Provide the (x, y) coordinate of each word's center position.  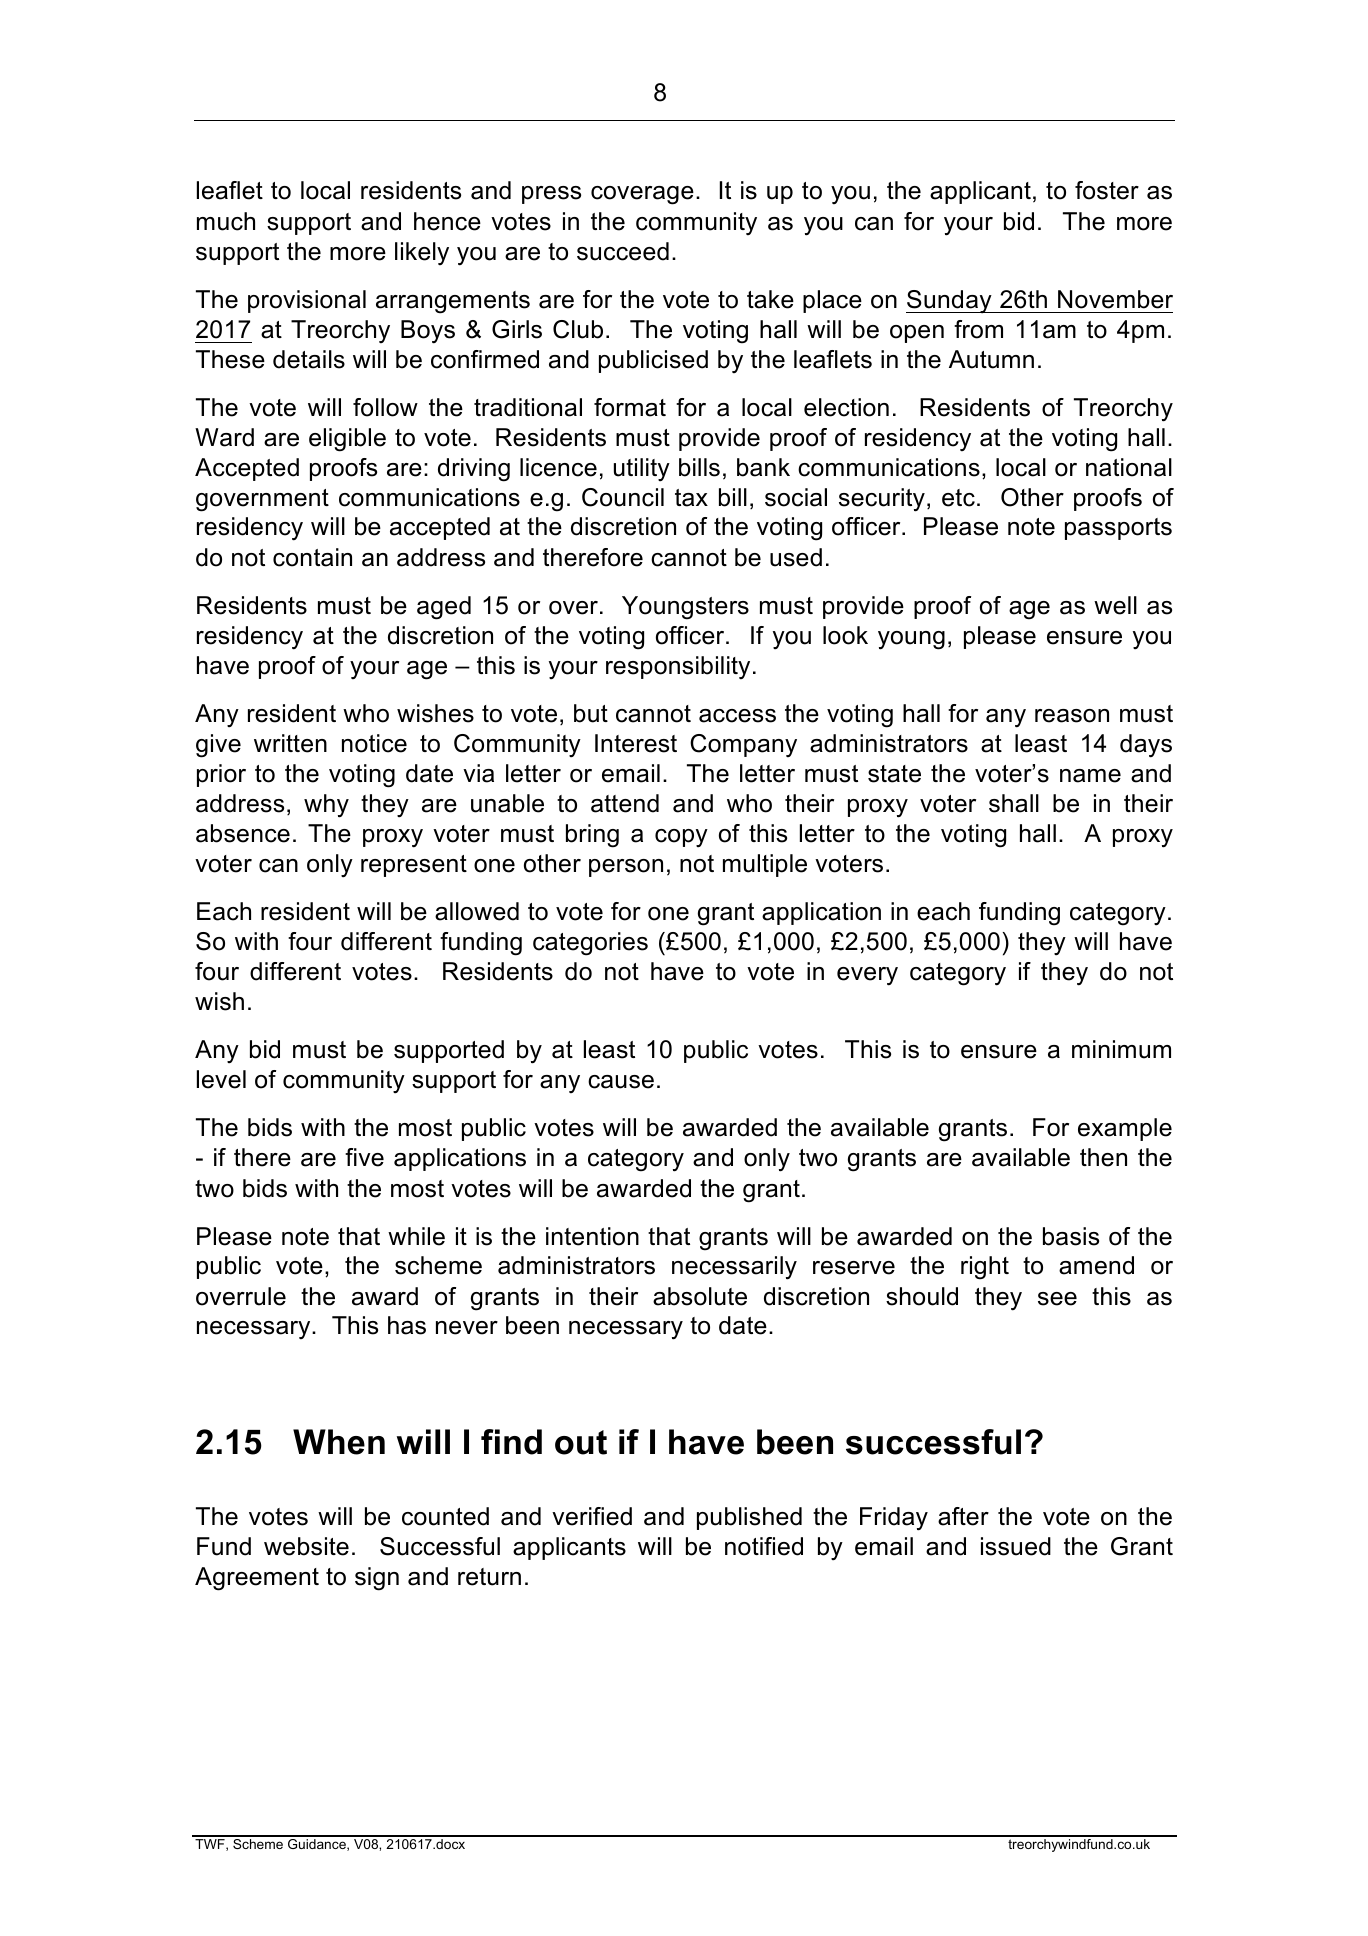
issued (1016, 1546)
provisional (307, 301)
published (749, 1518)
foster (1107, 190)
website (306, 1546)
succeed (623, 251)
